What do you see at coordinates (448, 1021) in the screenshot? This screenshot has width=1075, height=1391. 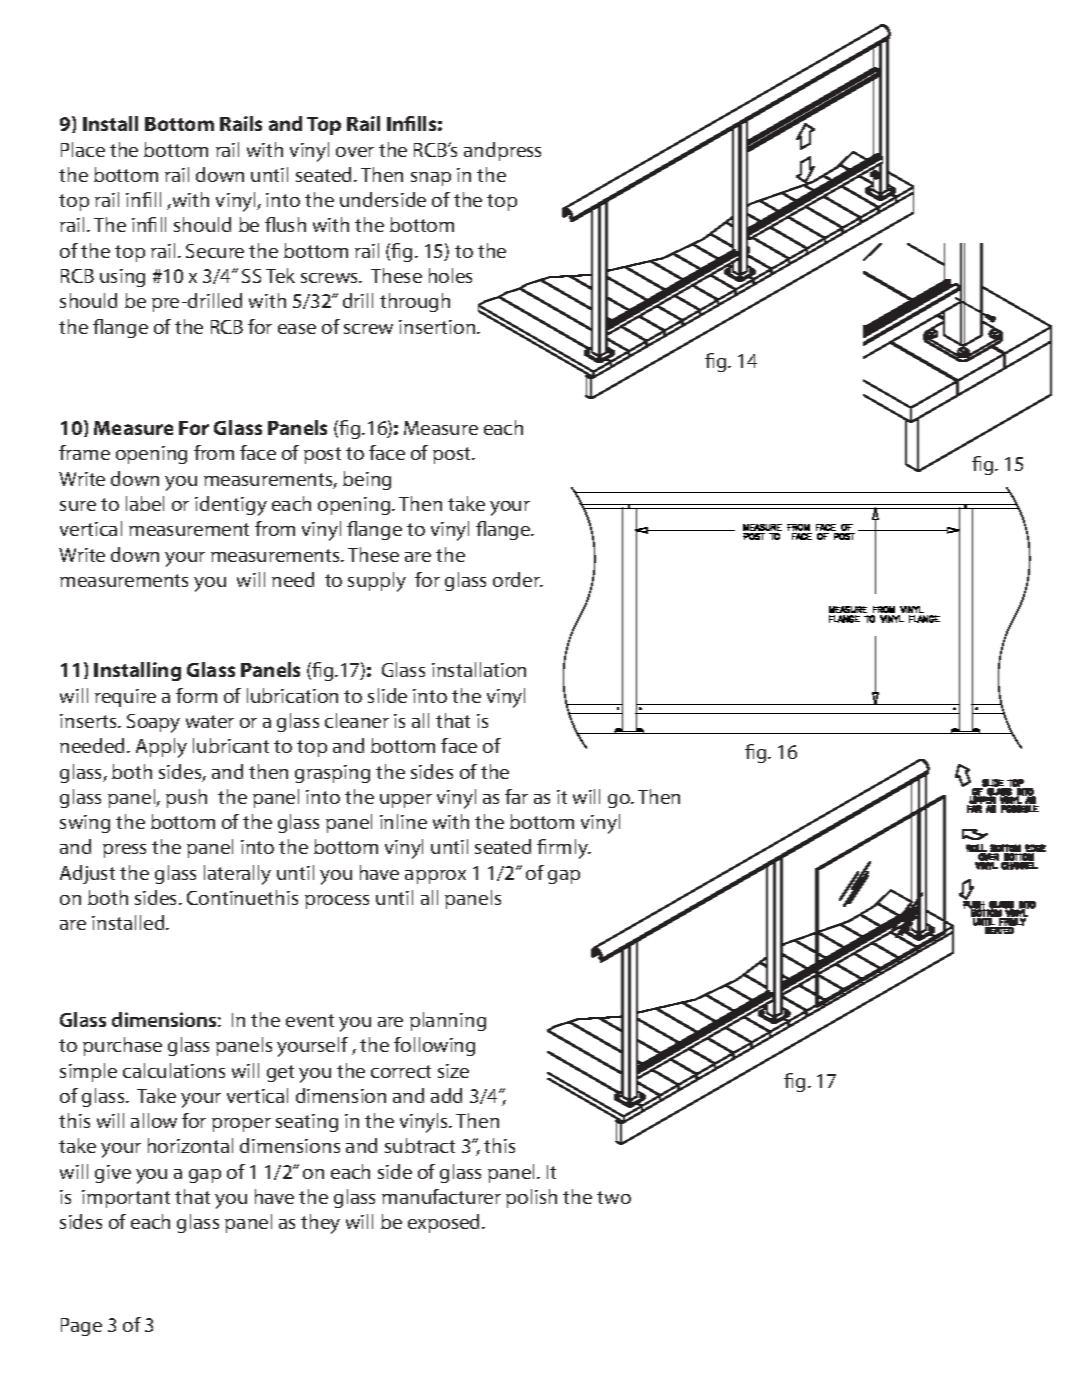 I see `planning` at bounding box center [448, 1021].
